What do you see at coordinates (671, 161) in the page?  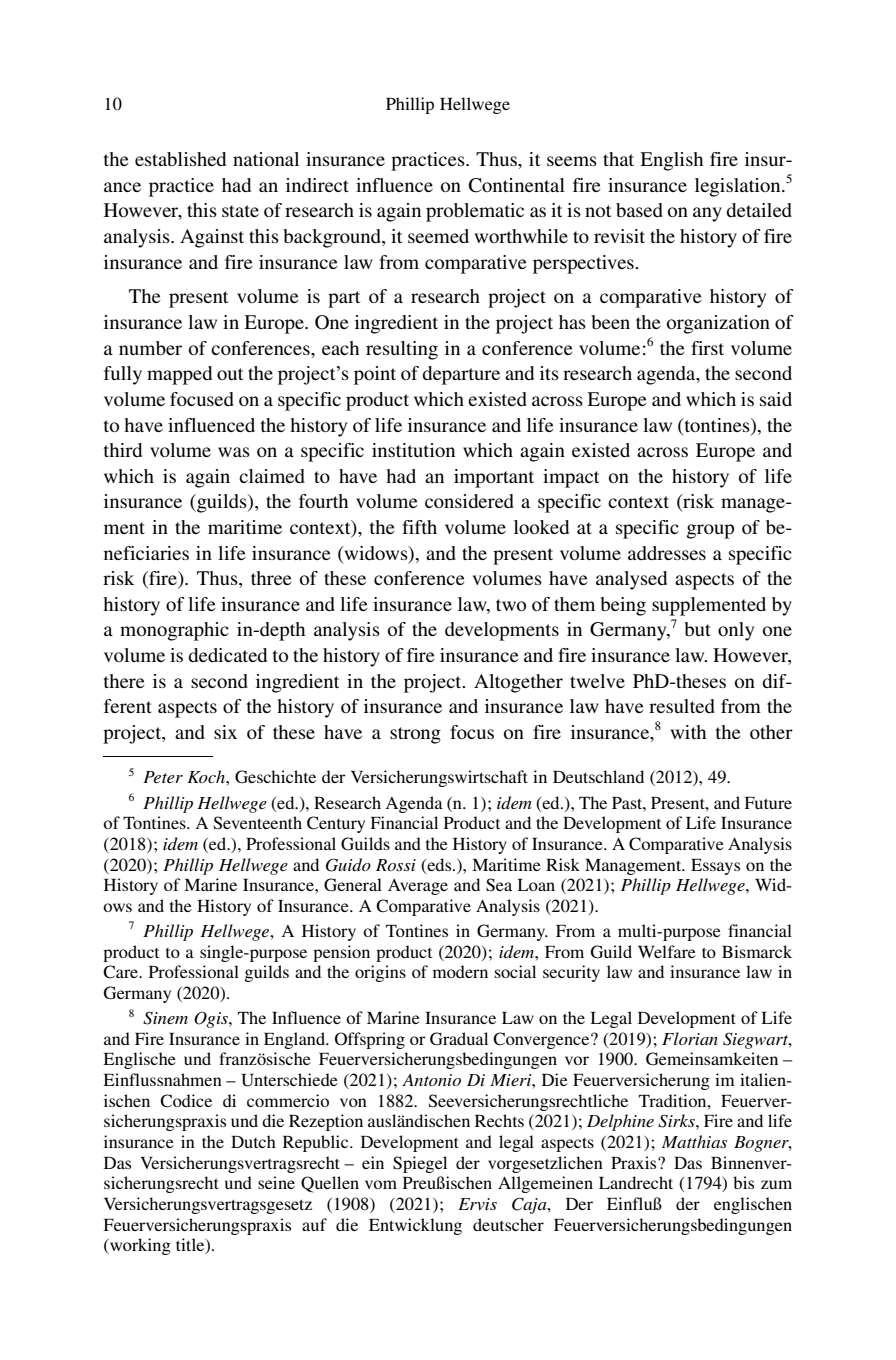 I see `English` at bounding box center [671, 161].
